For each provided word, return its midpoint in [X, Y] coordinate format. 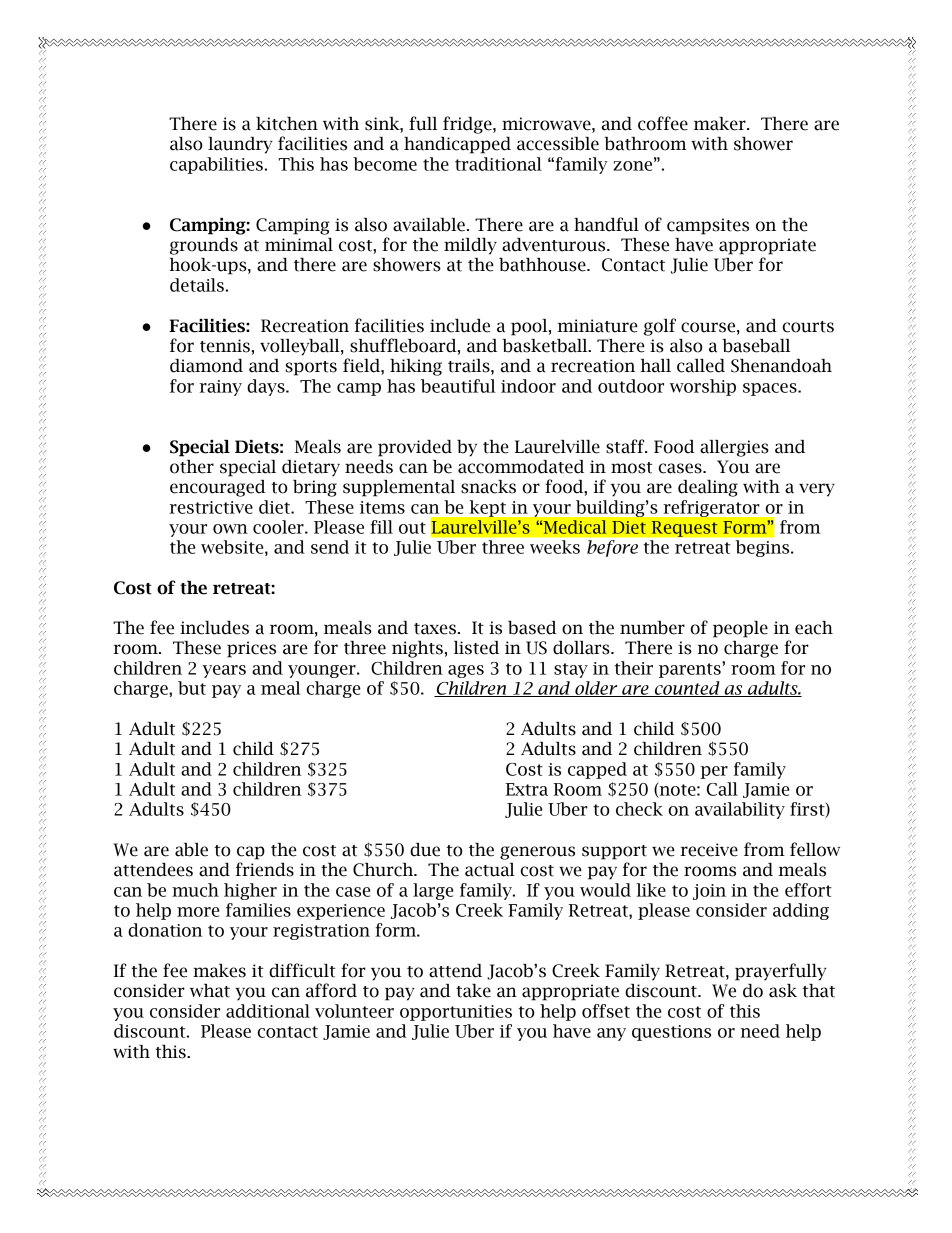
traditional [498, 164]
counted [687, 689]
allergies [734, 448]
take [473, 991]
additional [268, 1011]
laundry [240, 145]
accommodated [521, 467]
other [192, 467]
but [192, 688]
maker [721, 124]
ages [466, 671]
